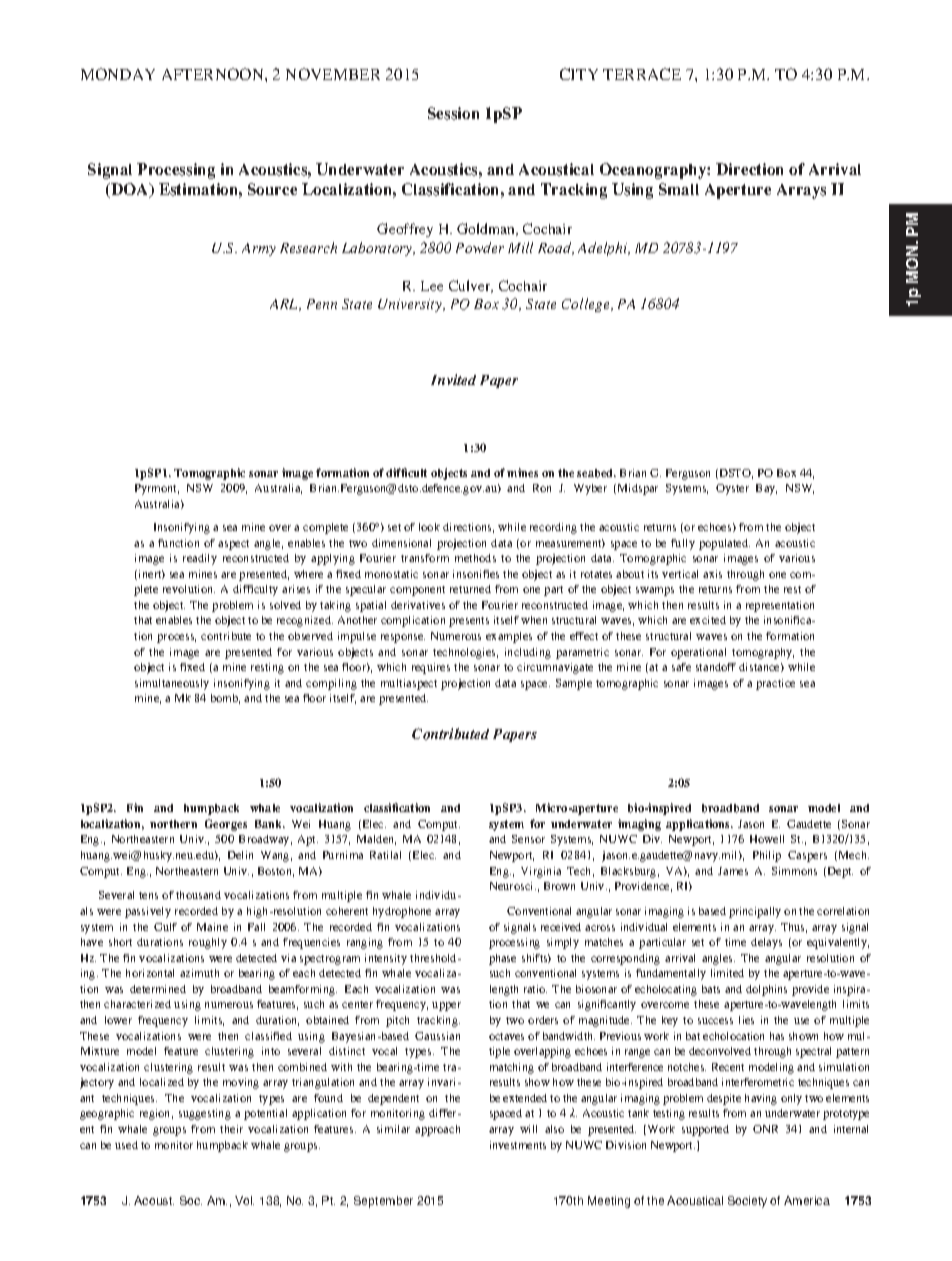  Describe the element at coordinates (200, 559) in the page. I see `readily` at that location.
